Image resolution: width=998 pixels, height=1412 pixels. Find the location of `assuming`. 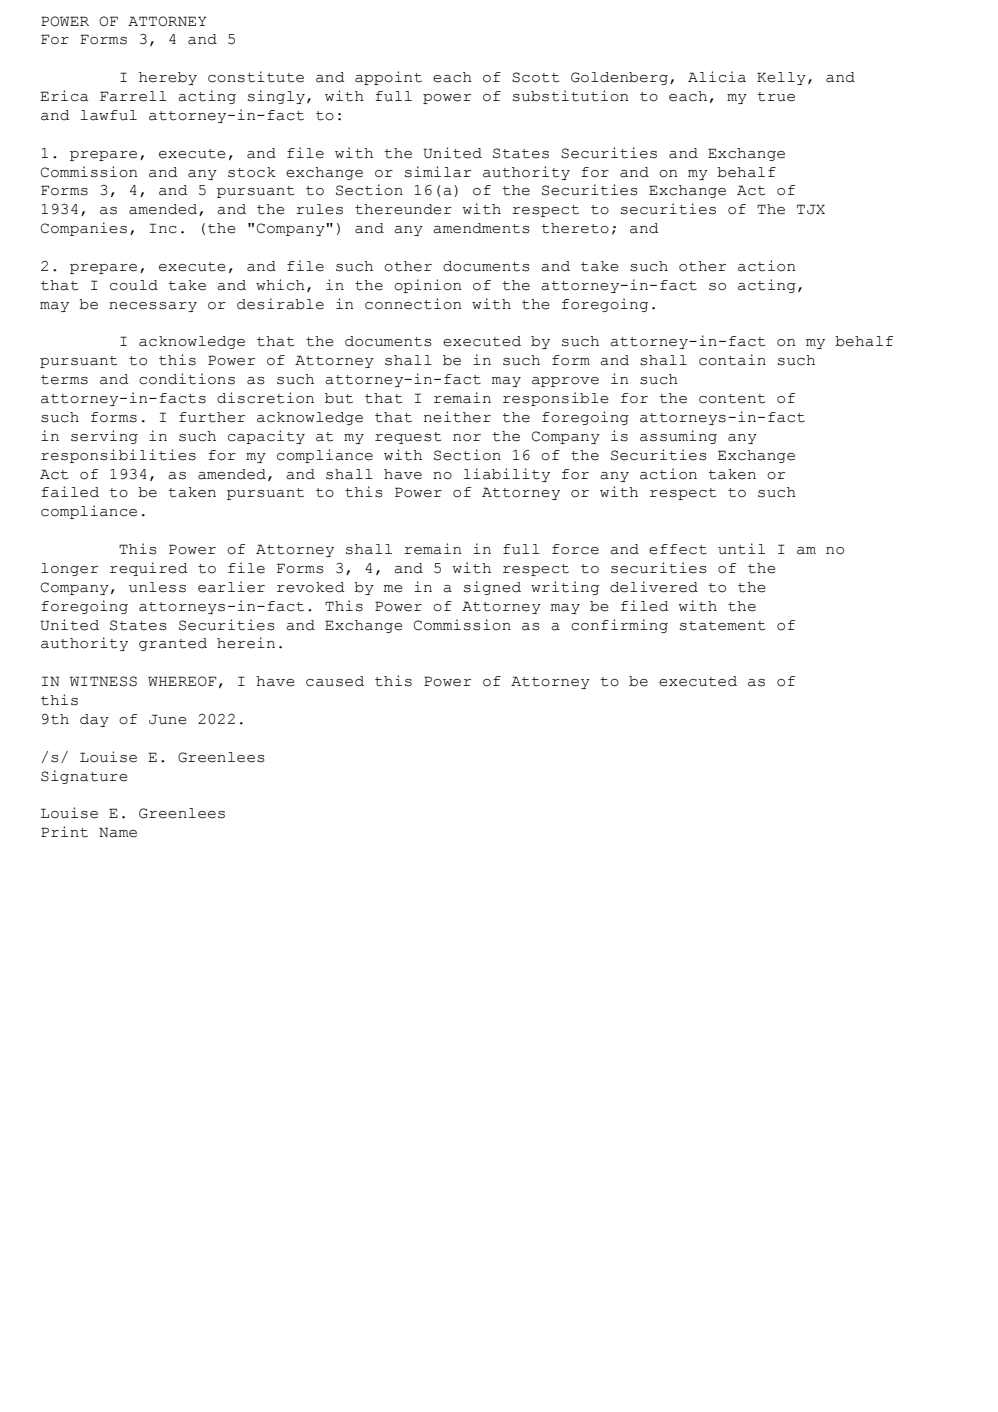

assuming is located at coordinates (678, 437).
